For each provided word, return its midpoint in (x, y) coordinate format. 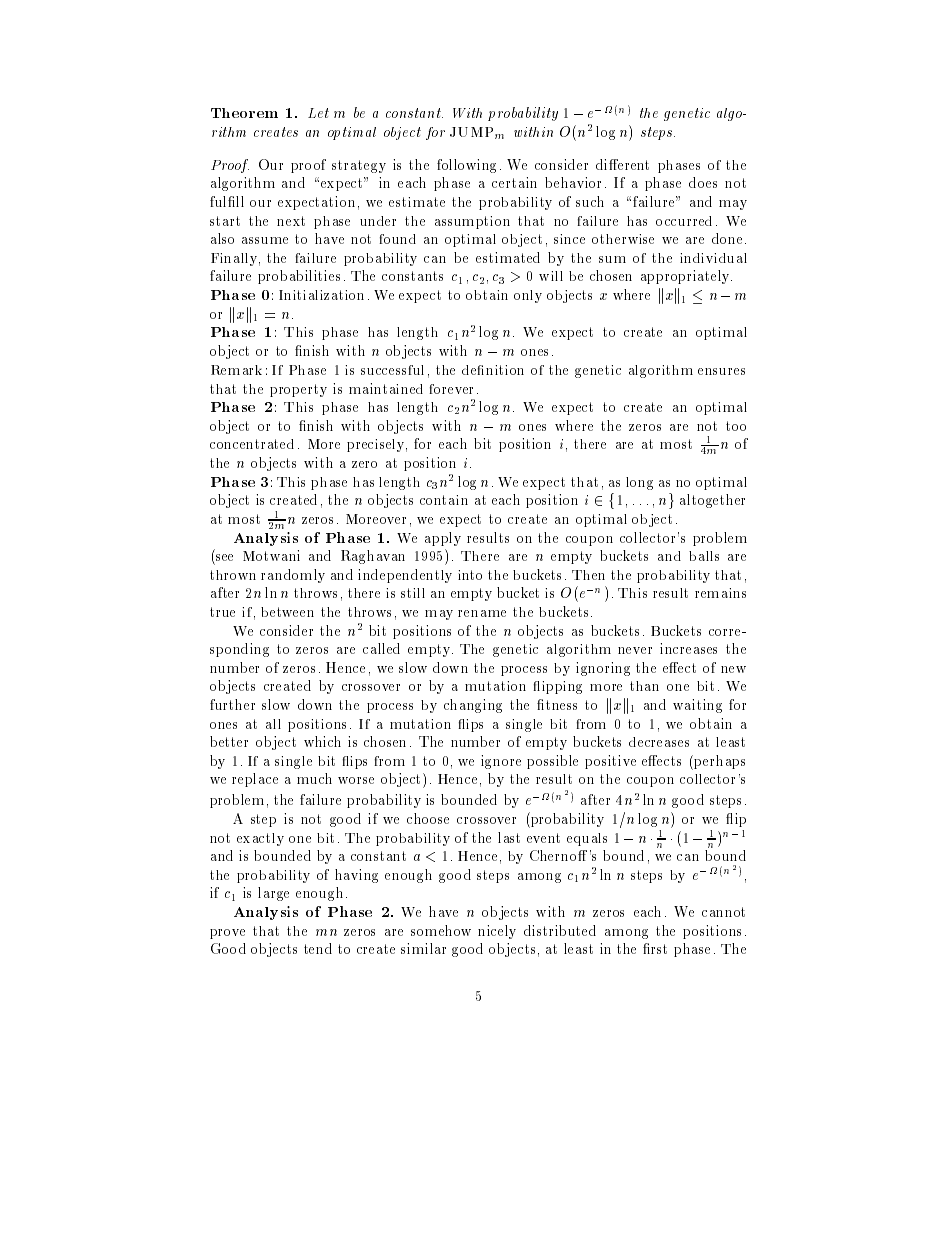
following (466, 166)
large (273, 894)
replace (255, 780)
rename (482, 613)
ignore (501, 762)
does (703, 182)
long (639, 483)
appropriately (686, 277)
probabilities (299, 277)
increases (688, 648)
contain (444, 500)
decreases (659, 742)
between (287, 612)
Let (318, 113)
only (528, 296)
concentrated (252, 444)
